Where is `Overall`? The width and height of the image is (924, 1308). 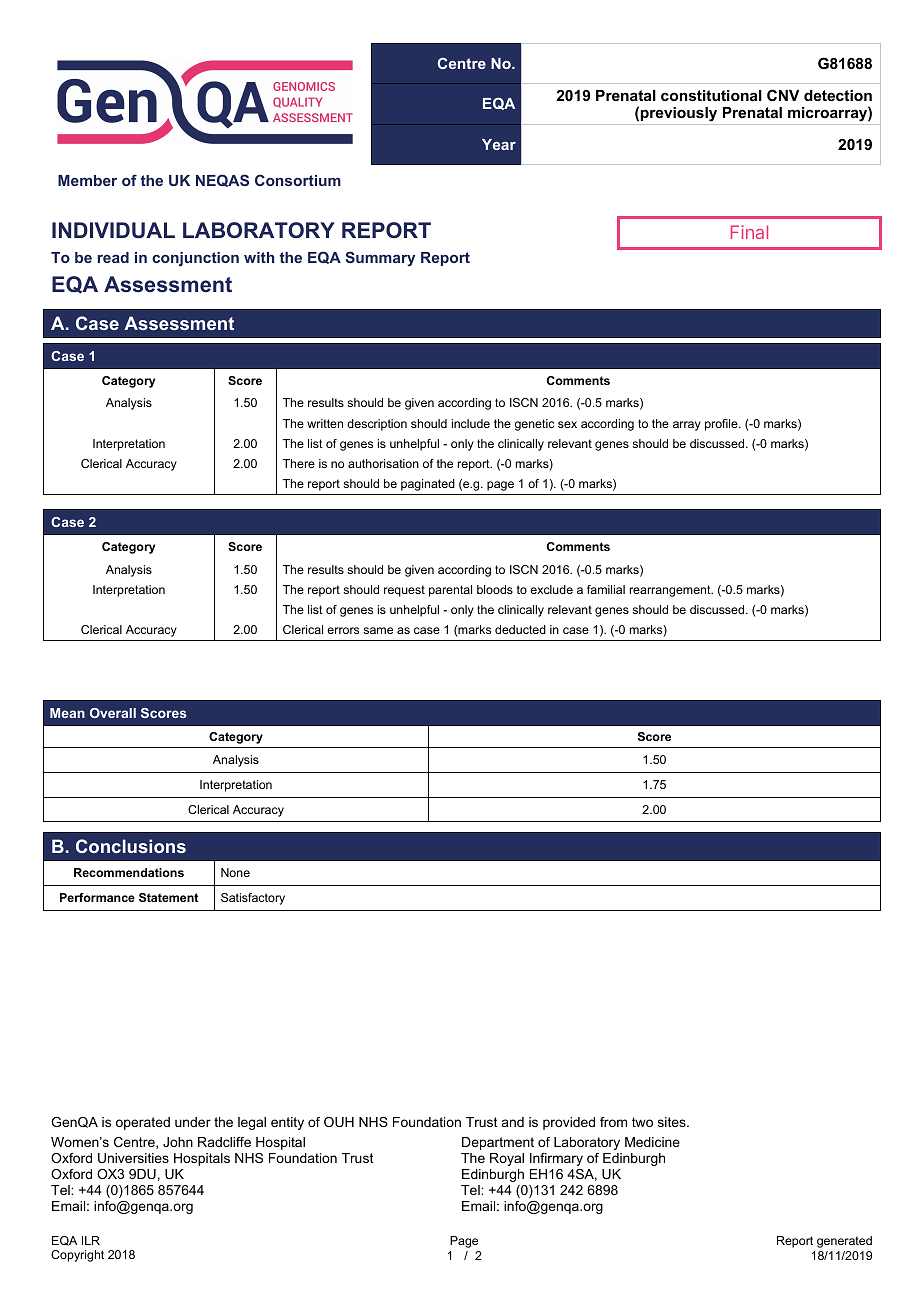 Overall is located at coordinates (113, 713).
